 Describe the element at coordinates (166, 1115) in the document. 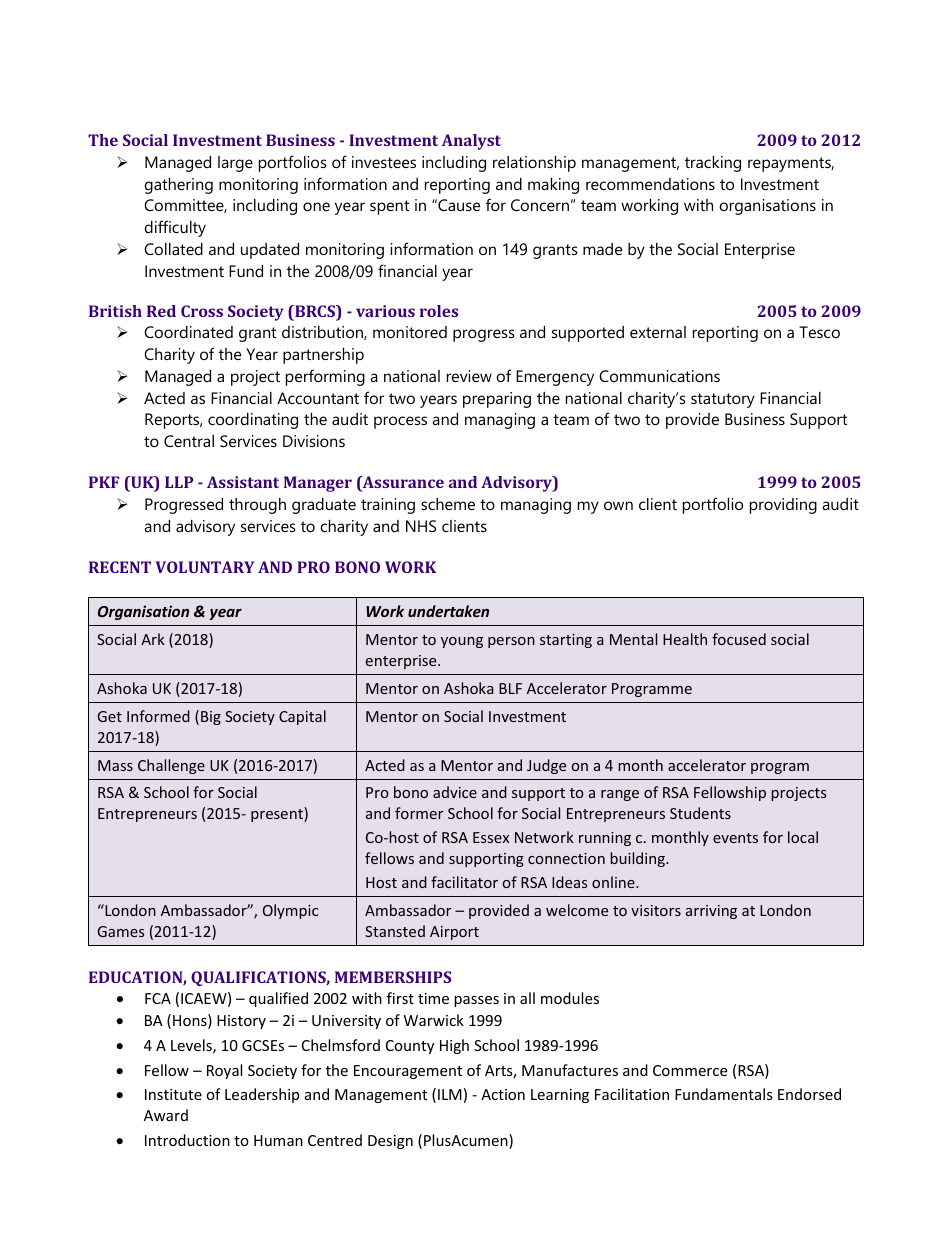

I see `Award` at that location.
